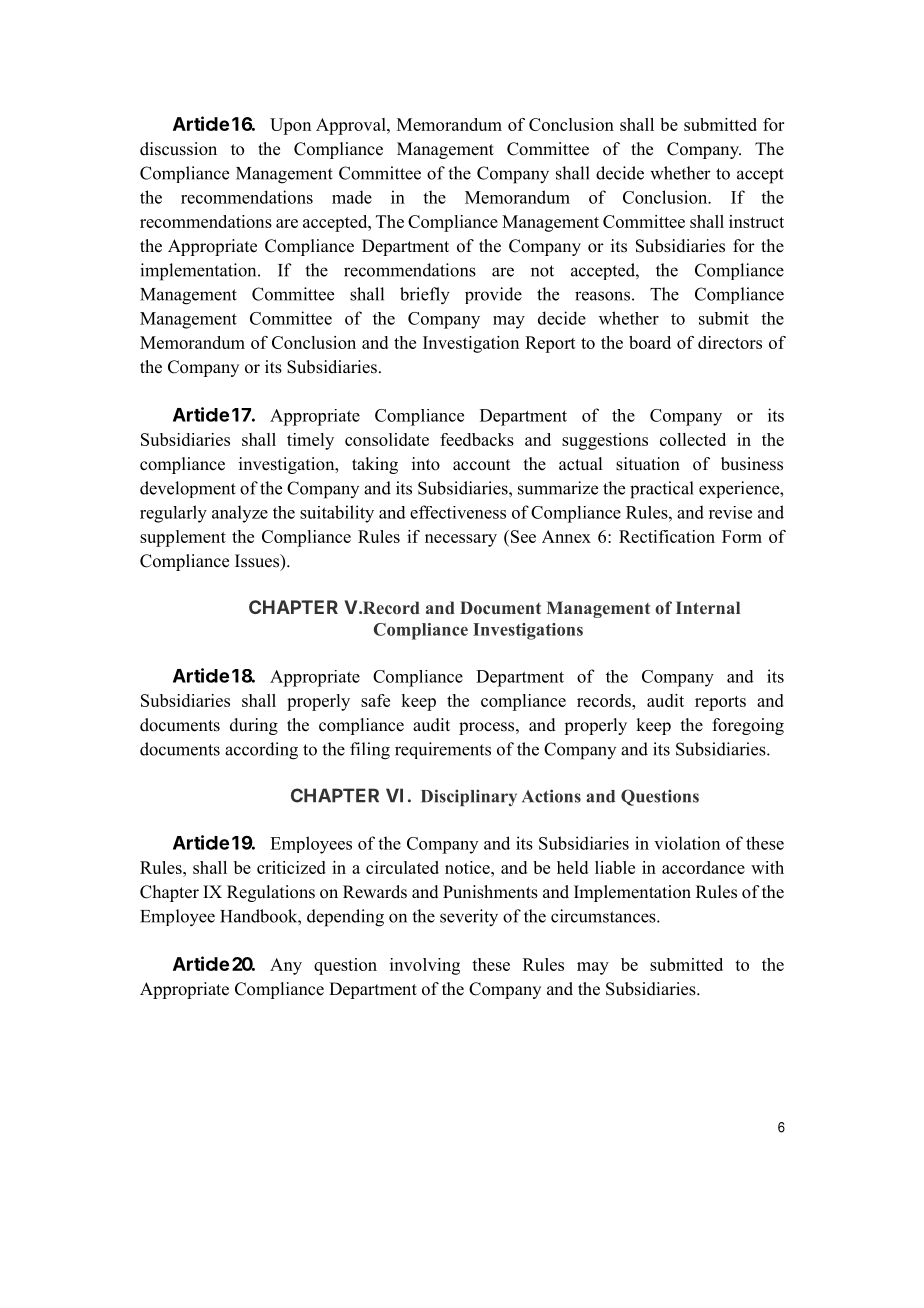 The image size is (924, 1308). What do you see at coordinates (667, 536) in the screenshot?
I see `Rectification` at bounding box center [667, 536].
